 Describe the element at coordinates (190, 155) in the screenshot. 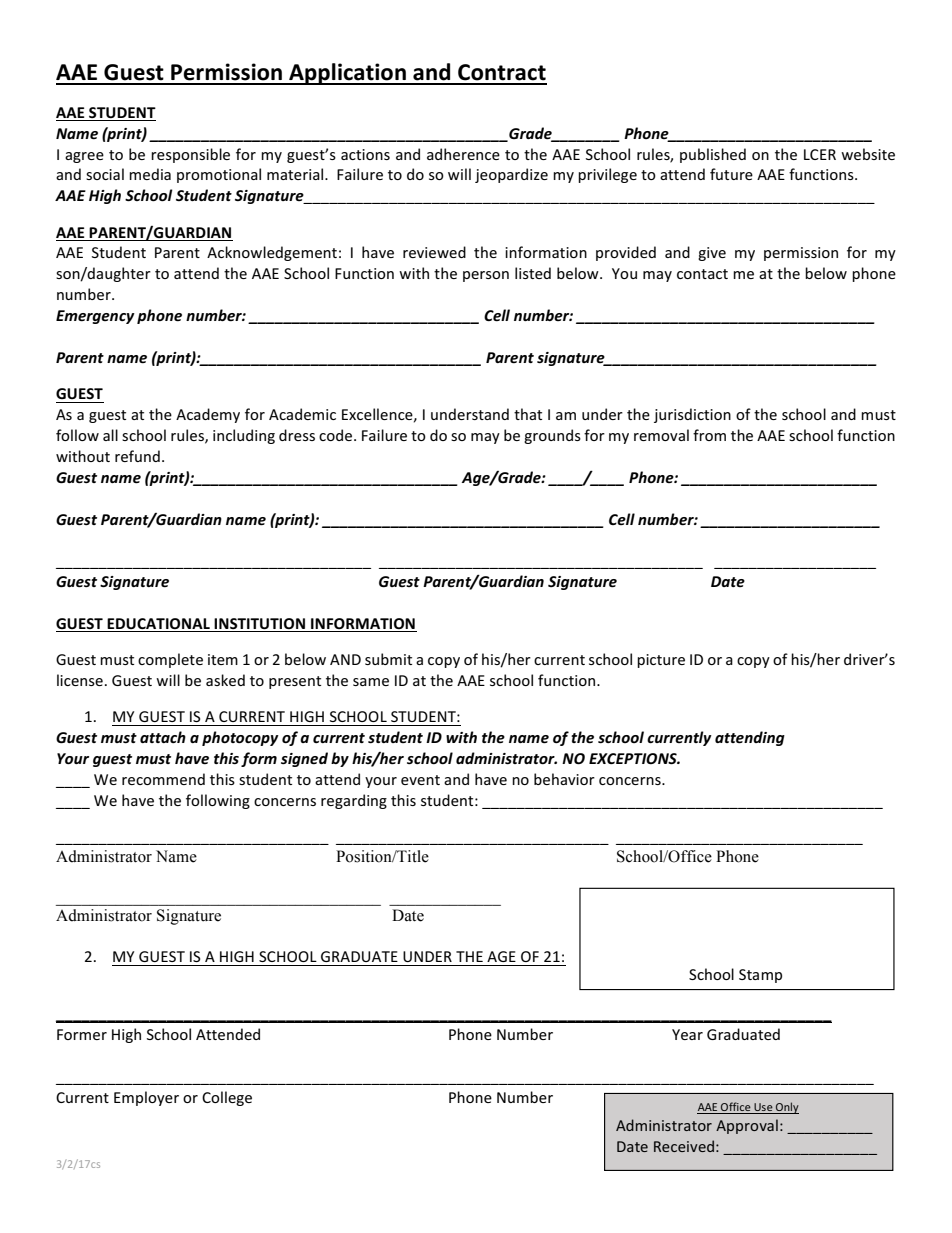

I see `responsible` at that location.
